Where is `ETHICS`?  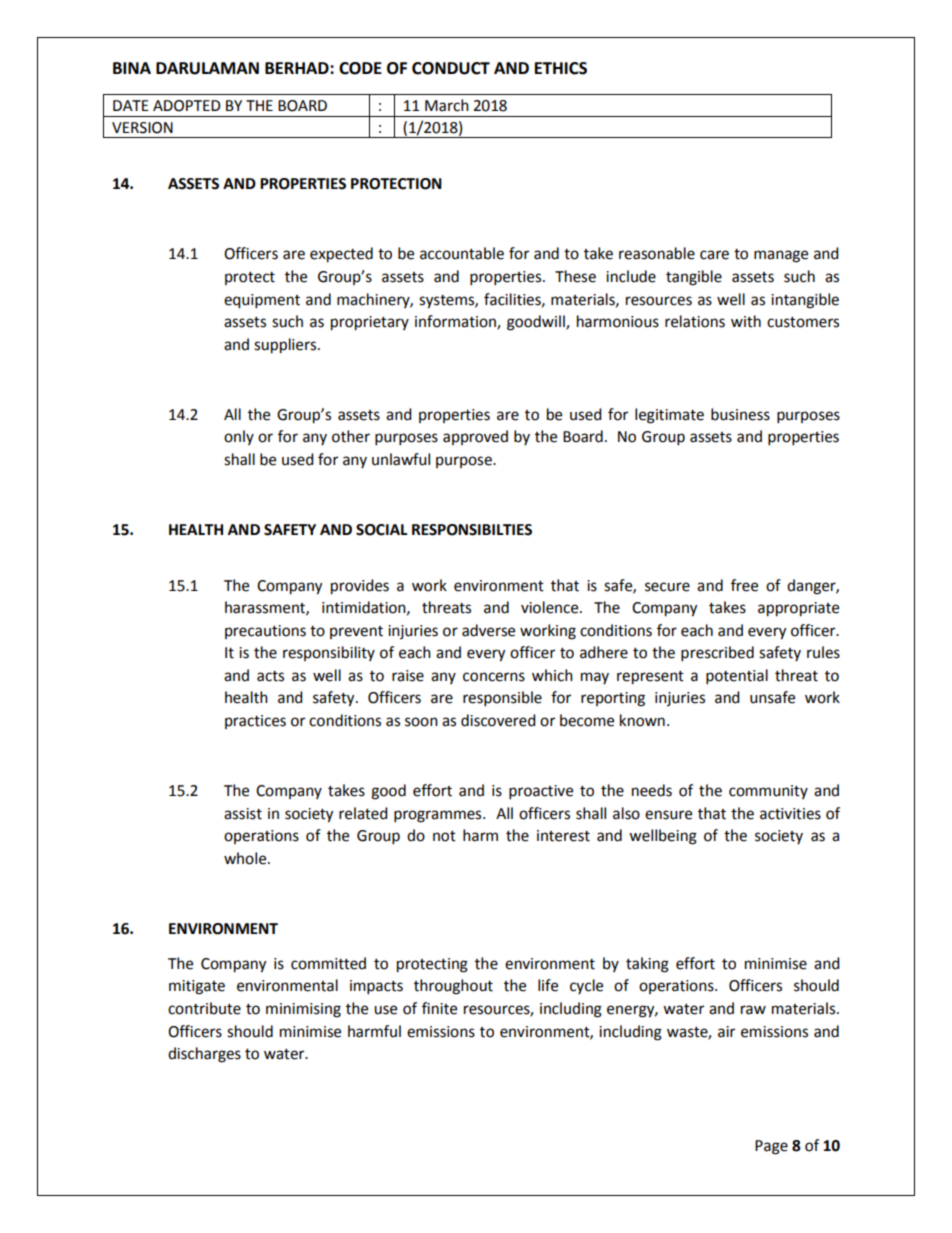 ETHICS is located at coordinates (561, 68).
